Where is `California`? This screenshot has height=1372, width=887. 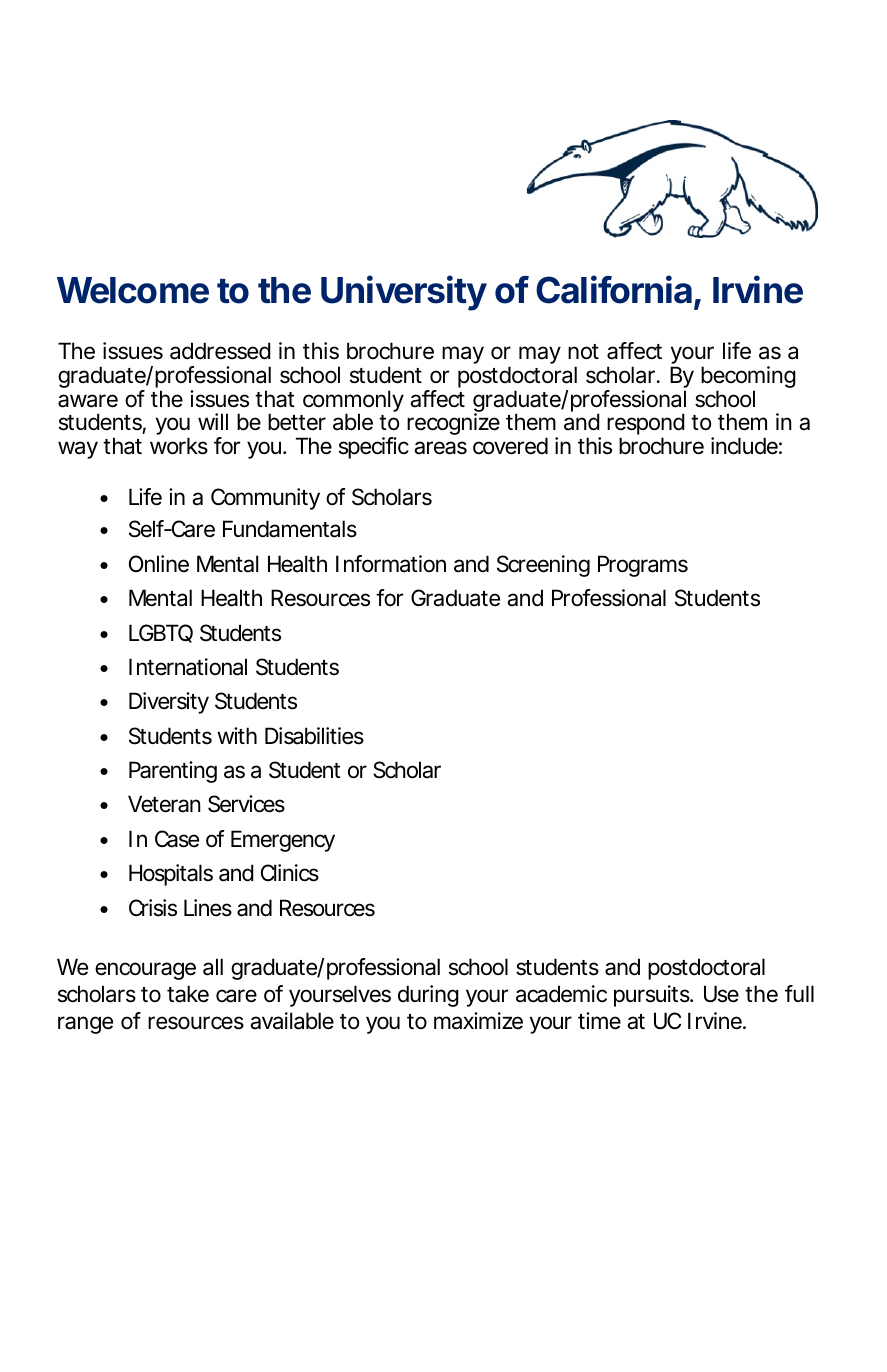 California is located at coordinates (615, 291).
